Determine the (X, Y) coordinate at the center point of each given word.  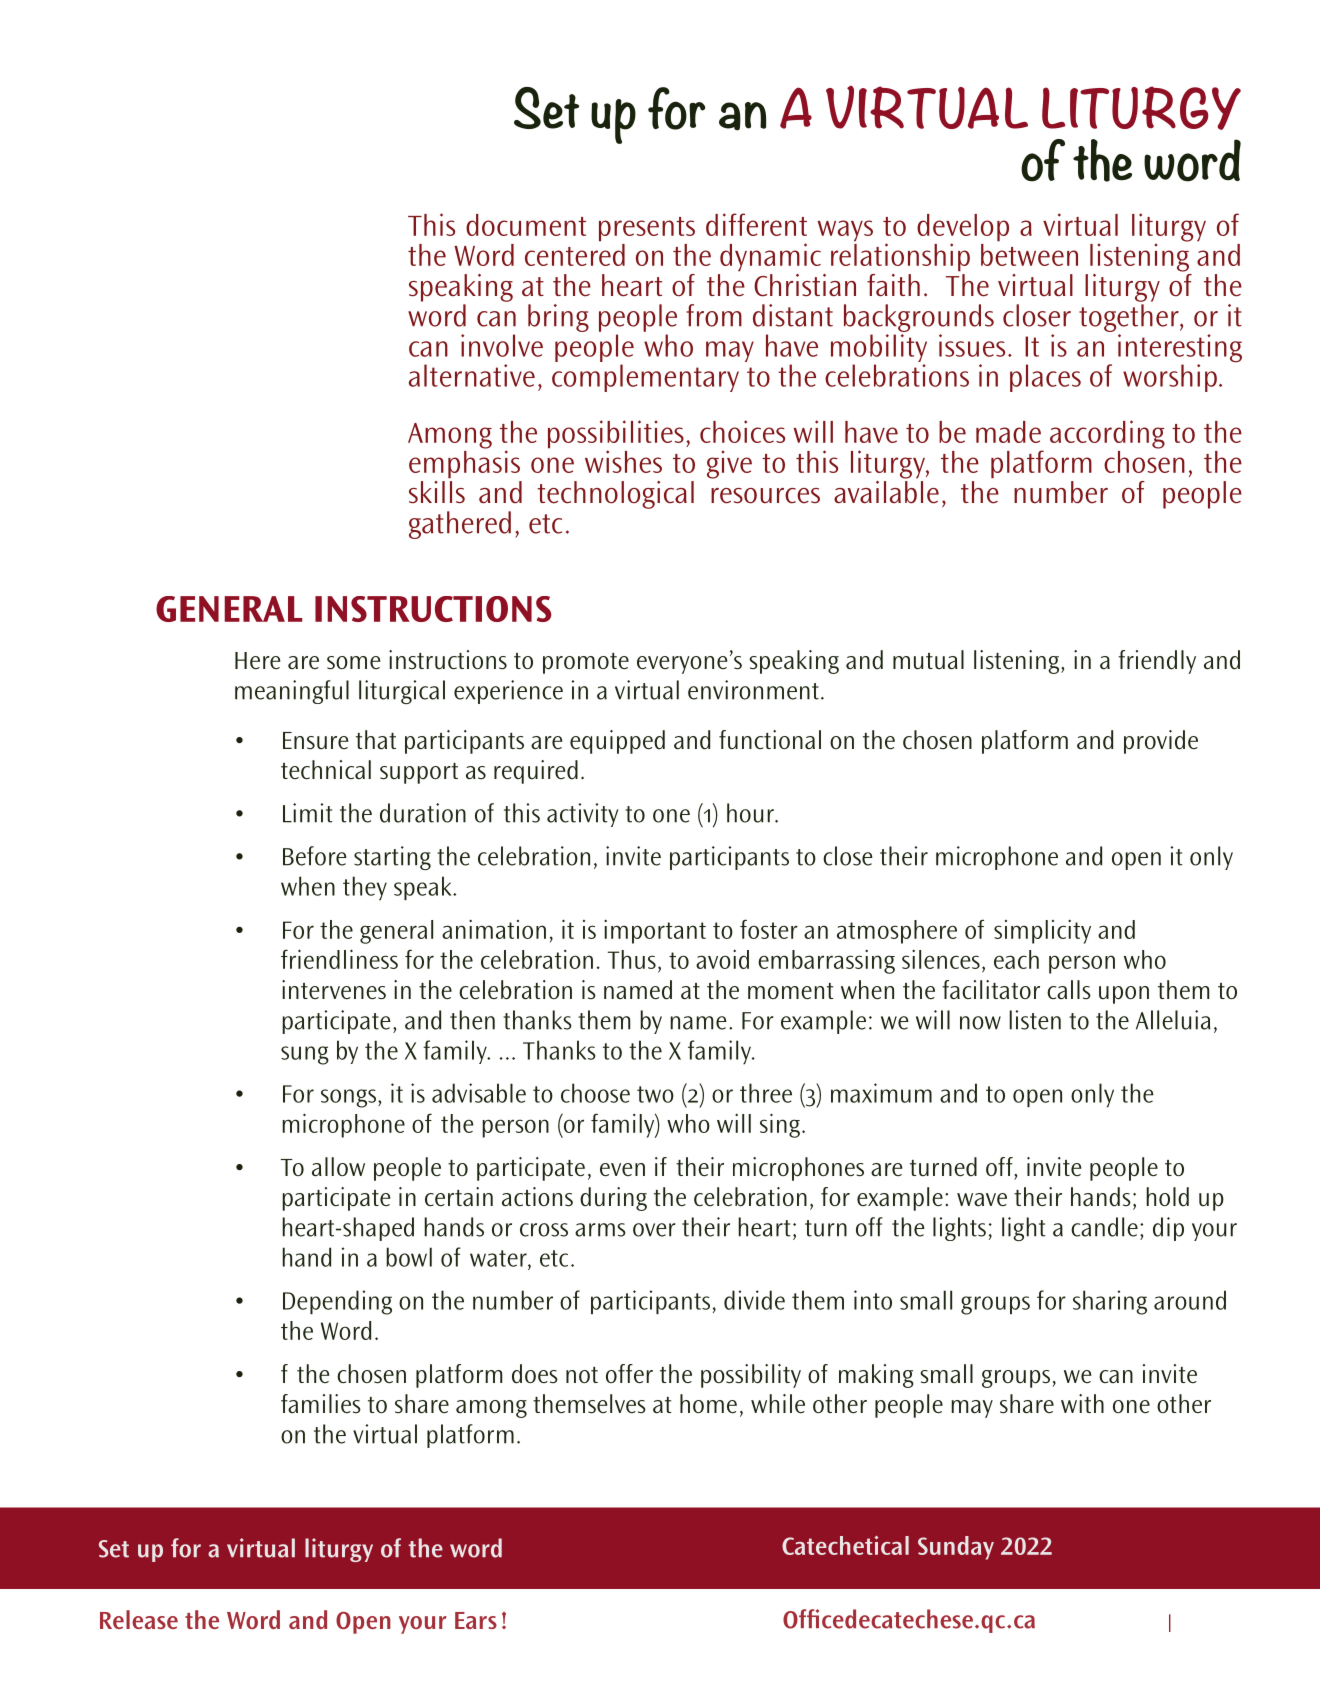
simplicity (1042, 931)
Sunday (956, 1548)
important (655, 931)
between (1029, 253)
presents (647, 229)
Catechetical (845, 1545)
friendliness (339, 959)
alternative (472, 375)
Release (139, 1619)
